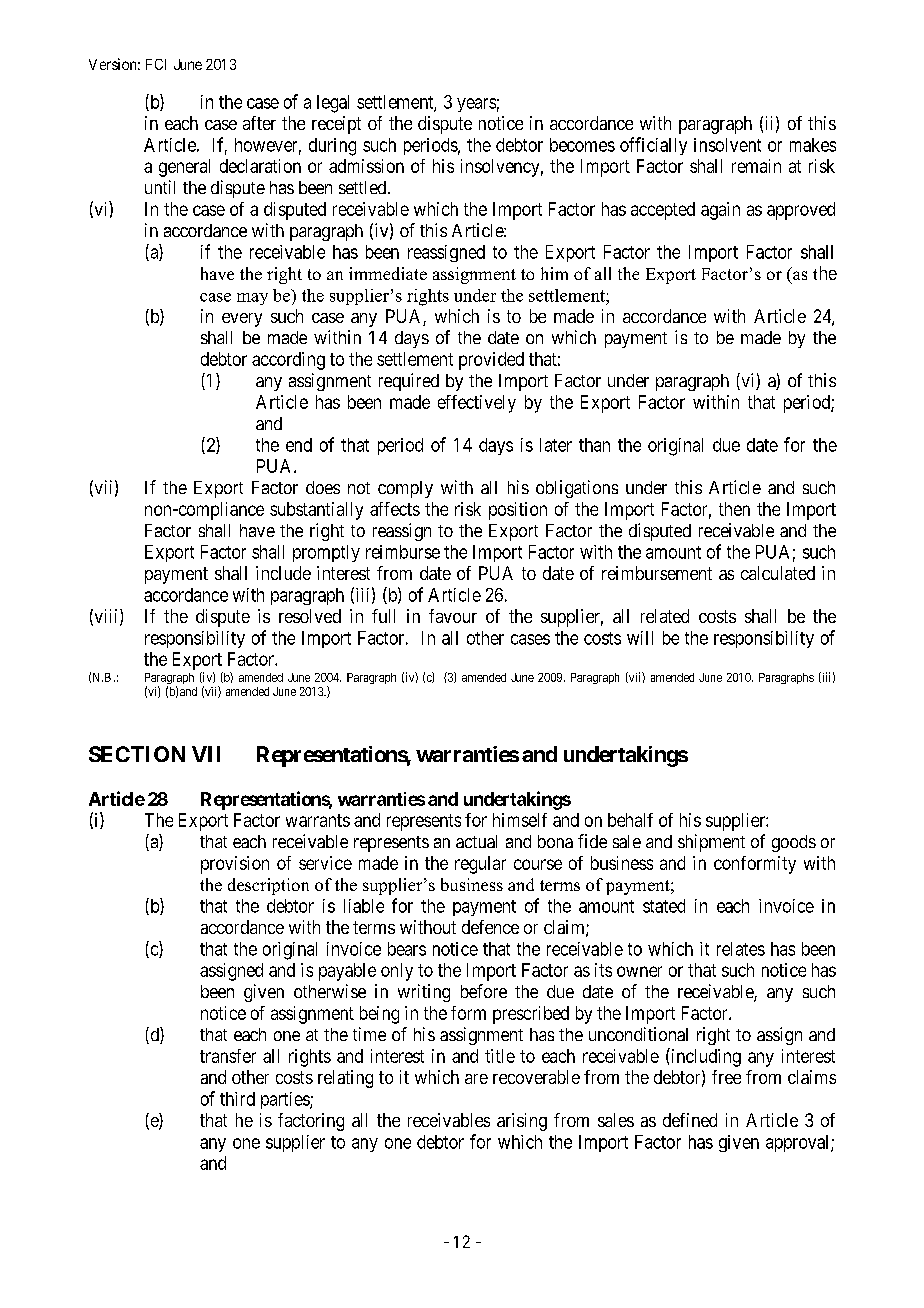 The height and width of the image is (1308, 924). Describe the element at coordinates (476, 105) in the image. I see `years` at that location.
